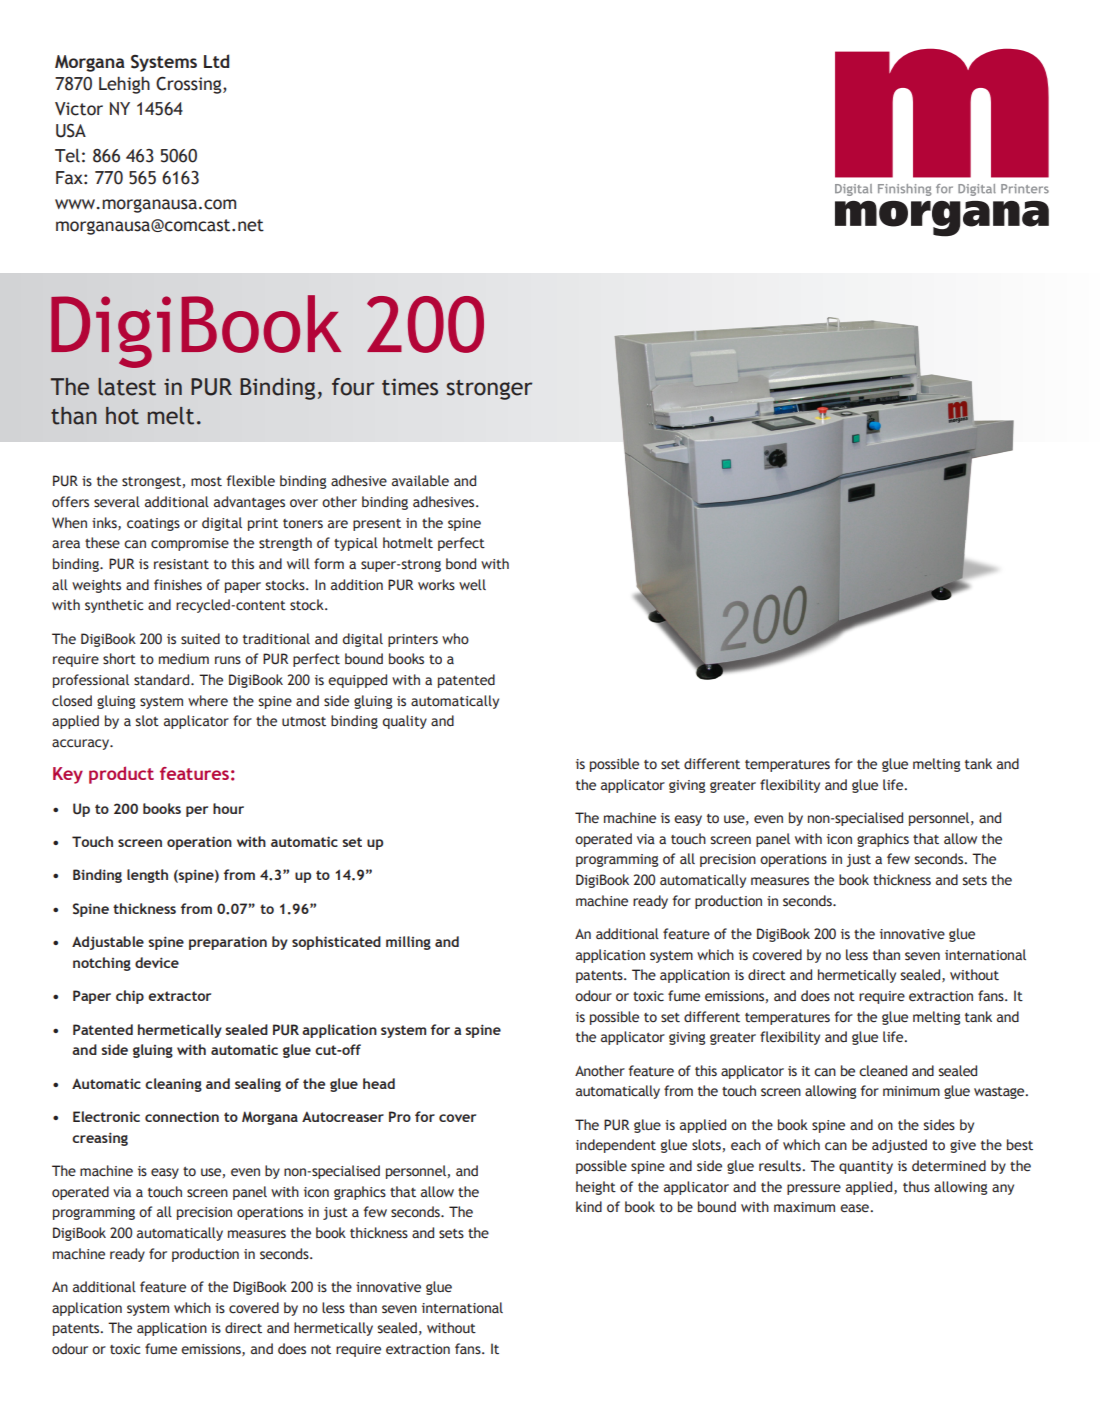 The width and height of the image is (1100, 1420). I want to click on who, so click(455, 638).
